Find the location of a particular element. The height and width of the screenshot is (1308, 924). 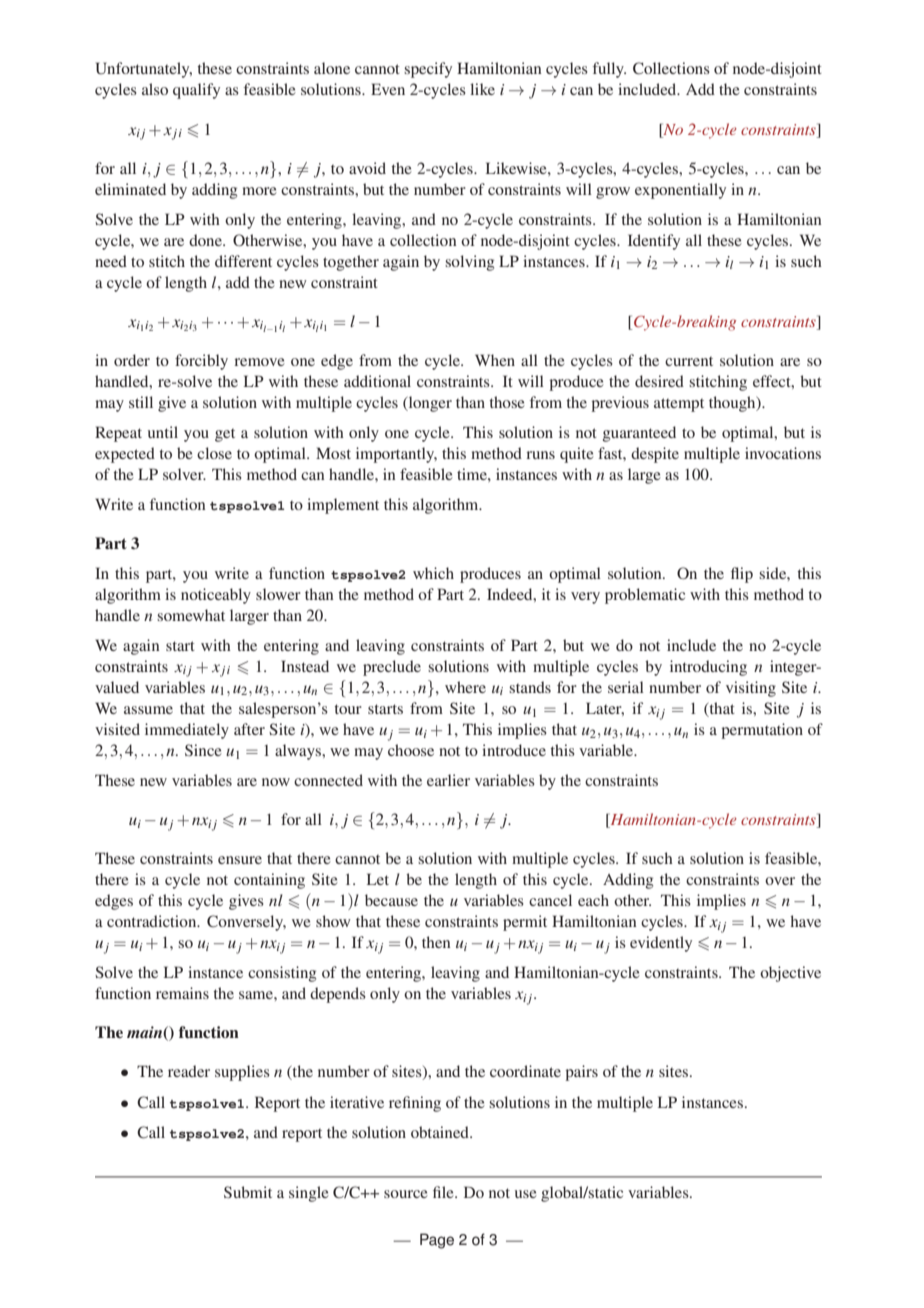

close is located at coordinates (214, 453).
